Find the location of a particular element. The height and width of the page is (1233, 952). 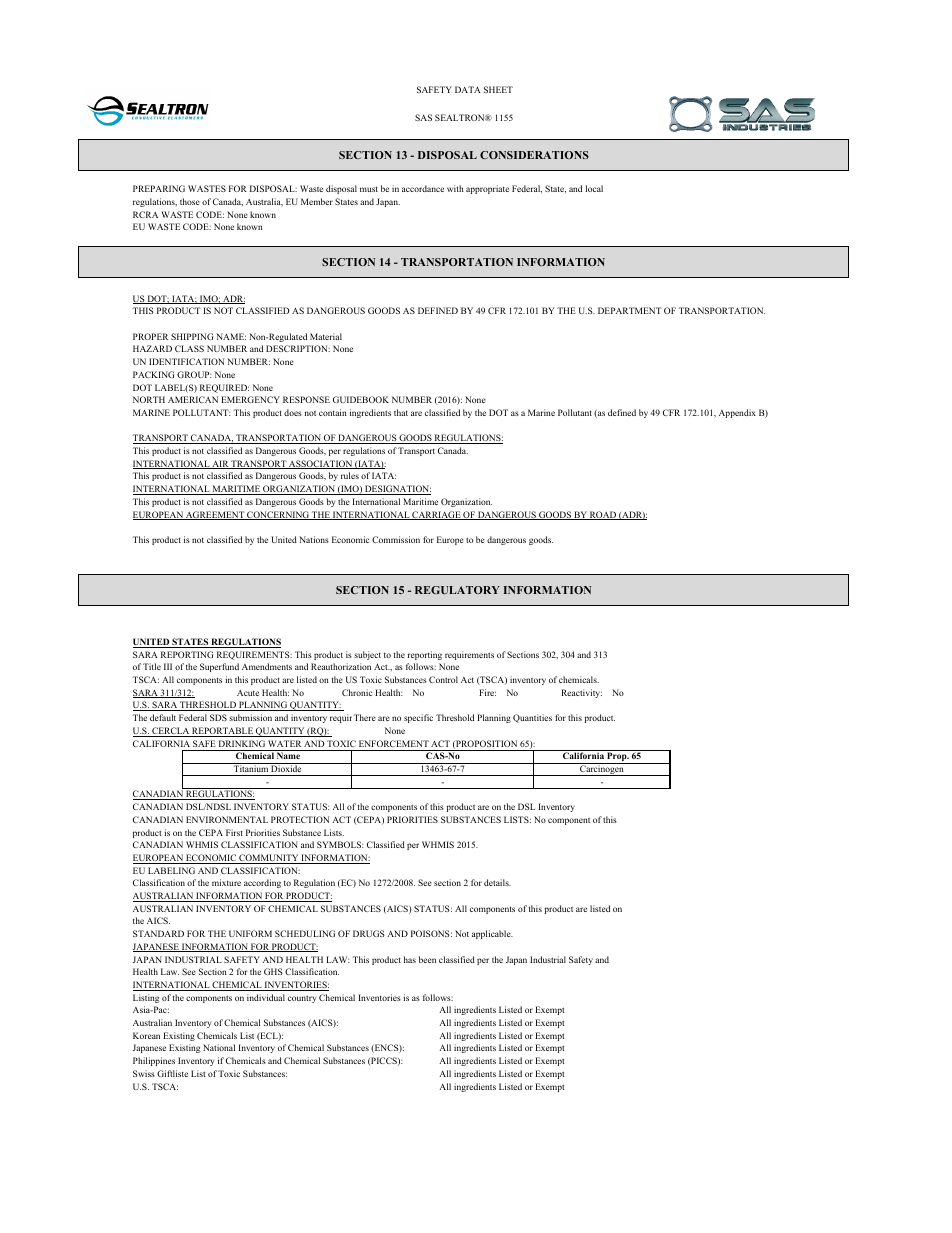

PREPARING is located at coordinates (159, 188).
